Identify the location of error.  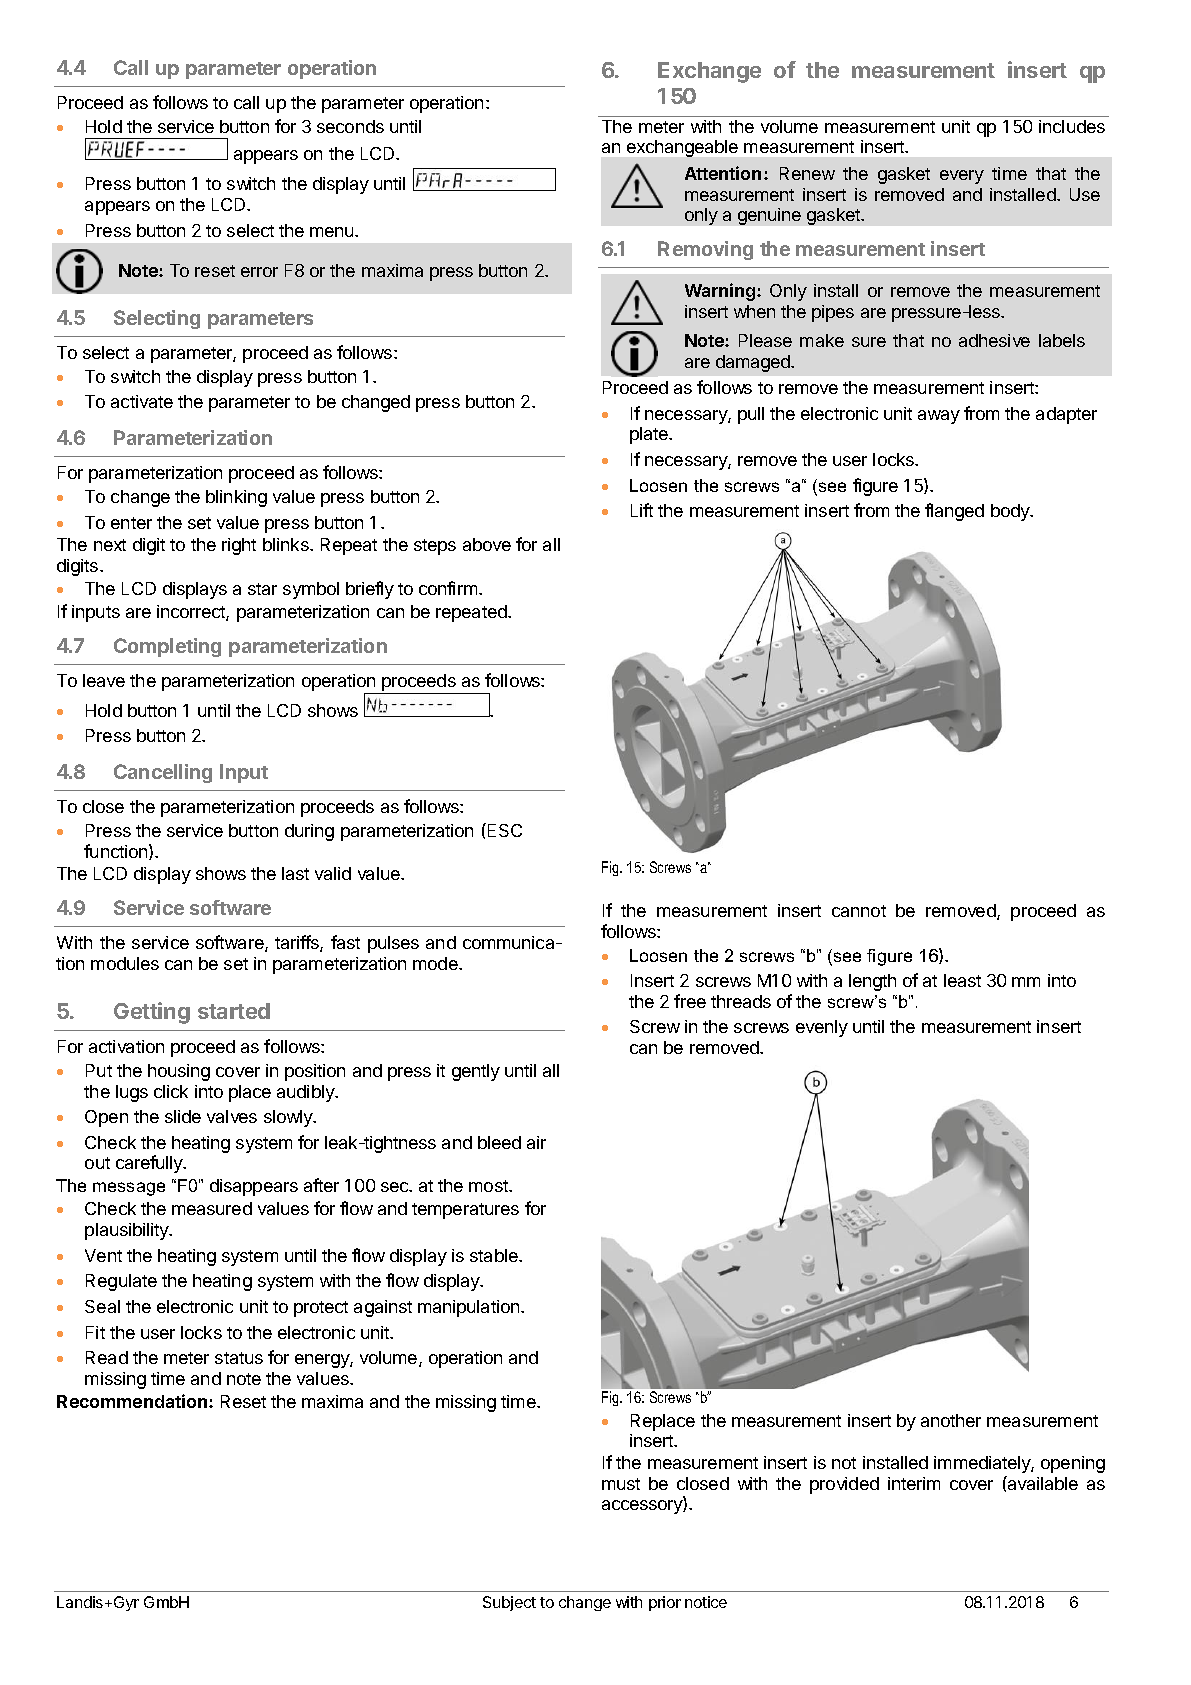
(259, 272).
